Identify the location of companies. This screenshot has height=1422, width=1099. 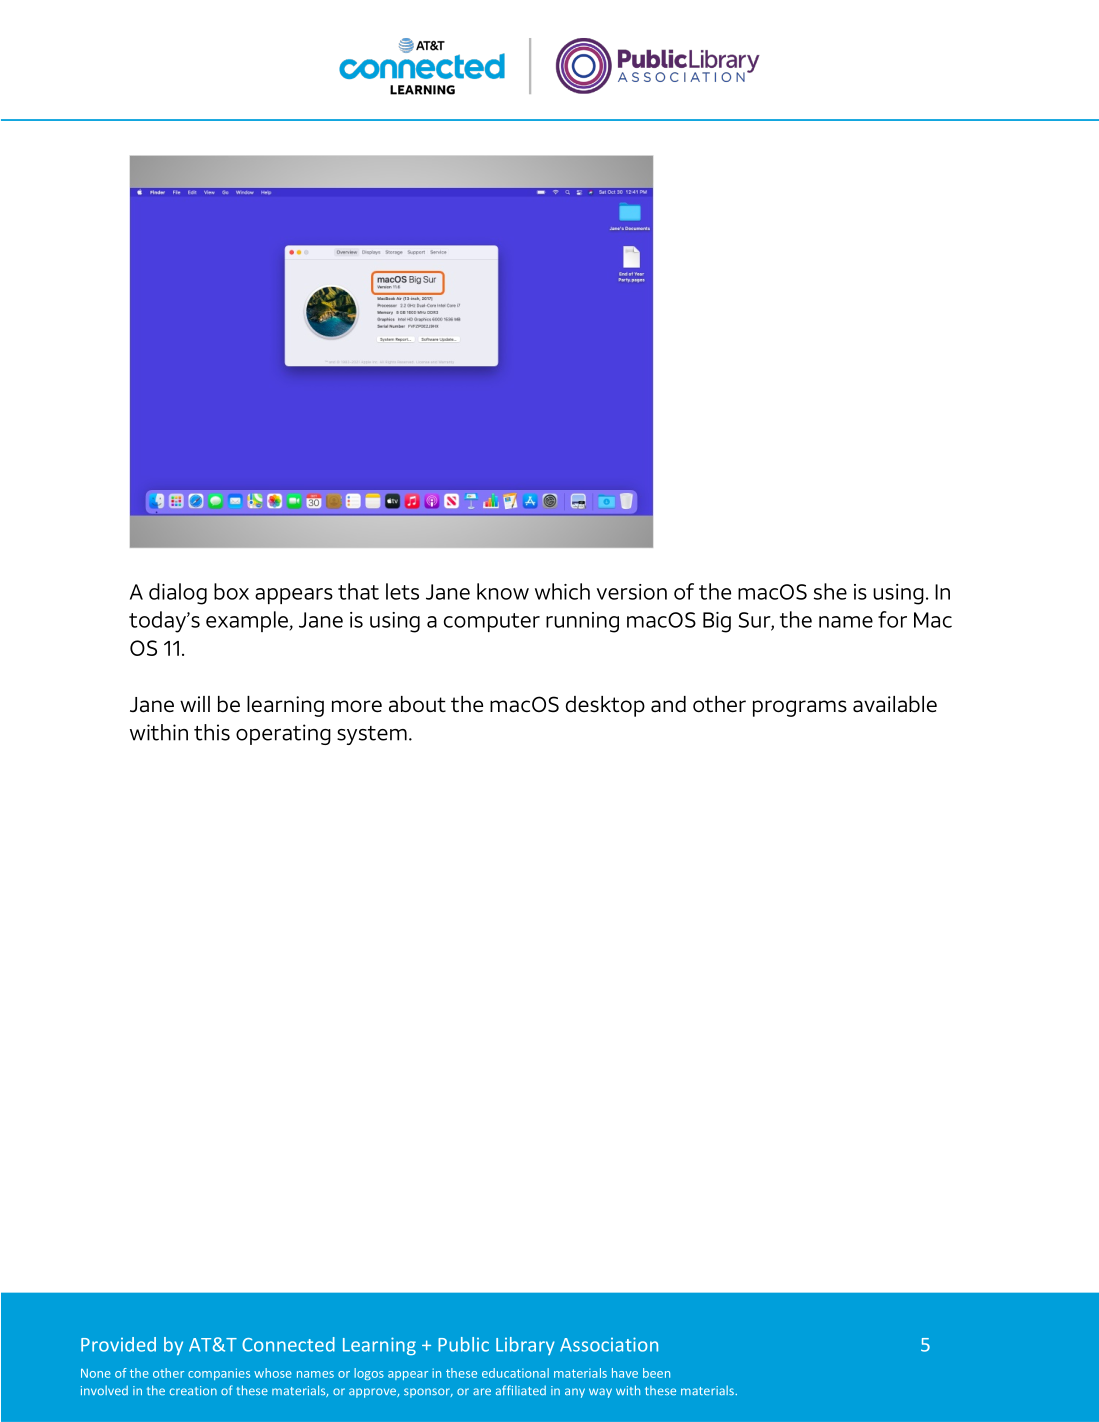
(219, 1374).
